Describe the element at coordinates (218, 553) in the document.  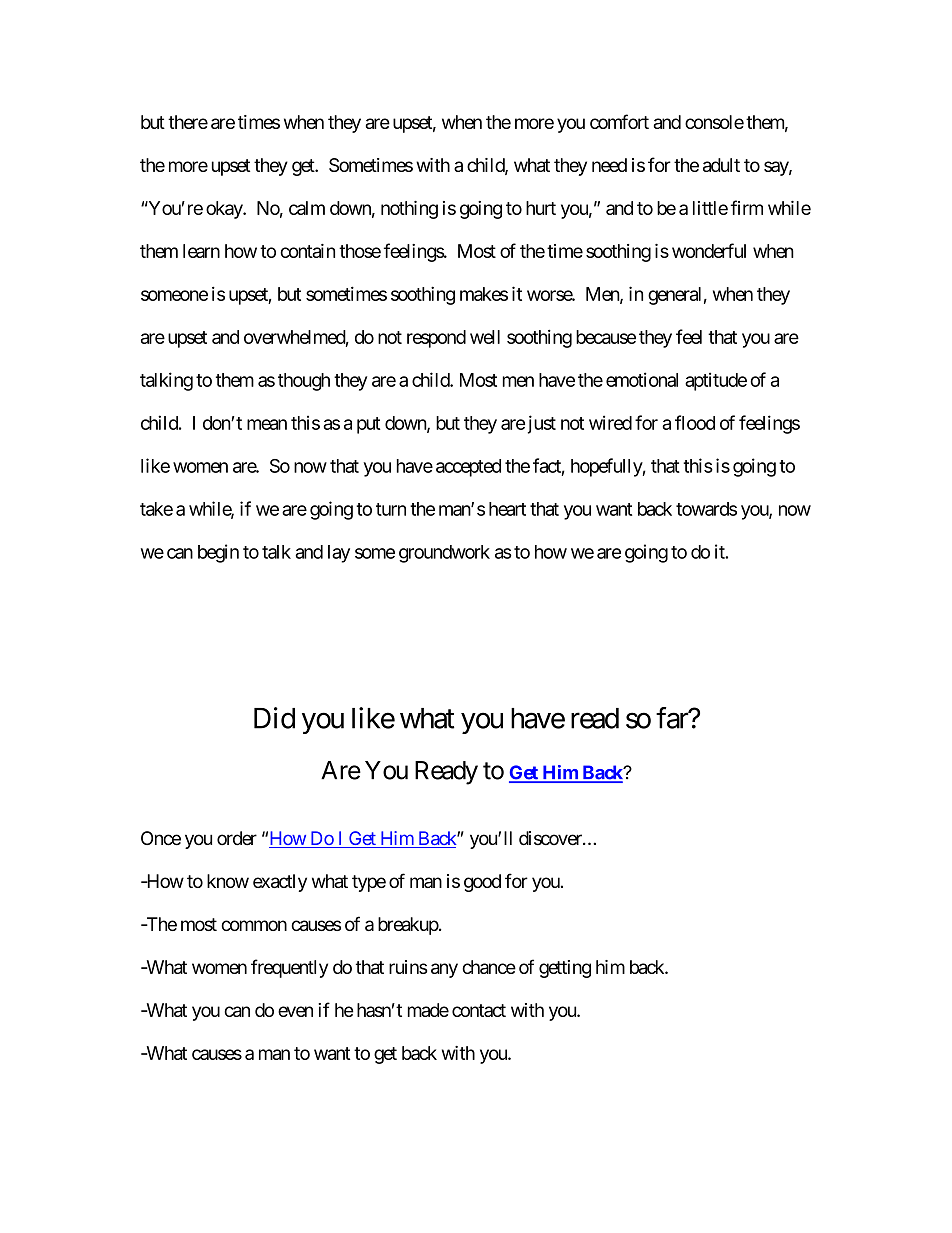
I see `begin` at that location.
